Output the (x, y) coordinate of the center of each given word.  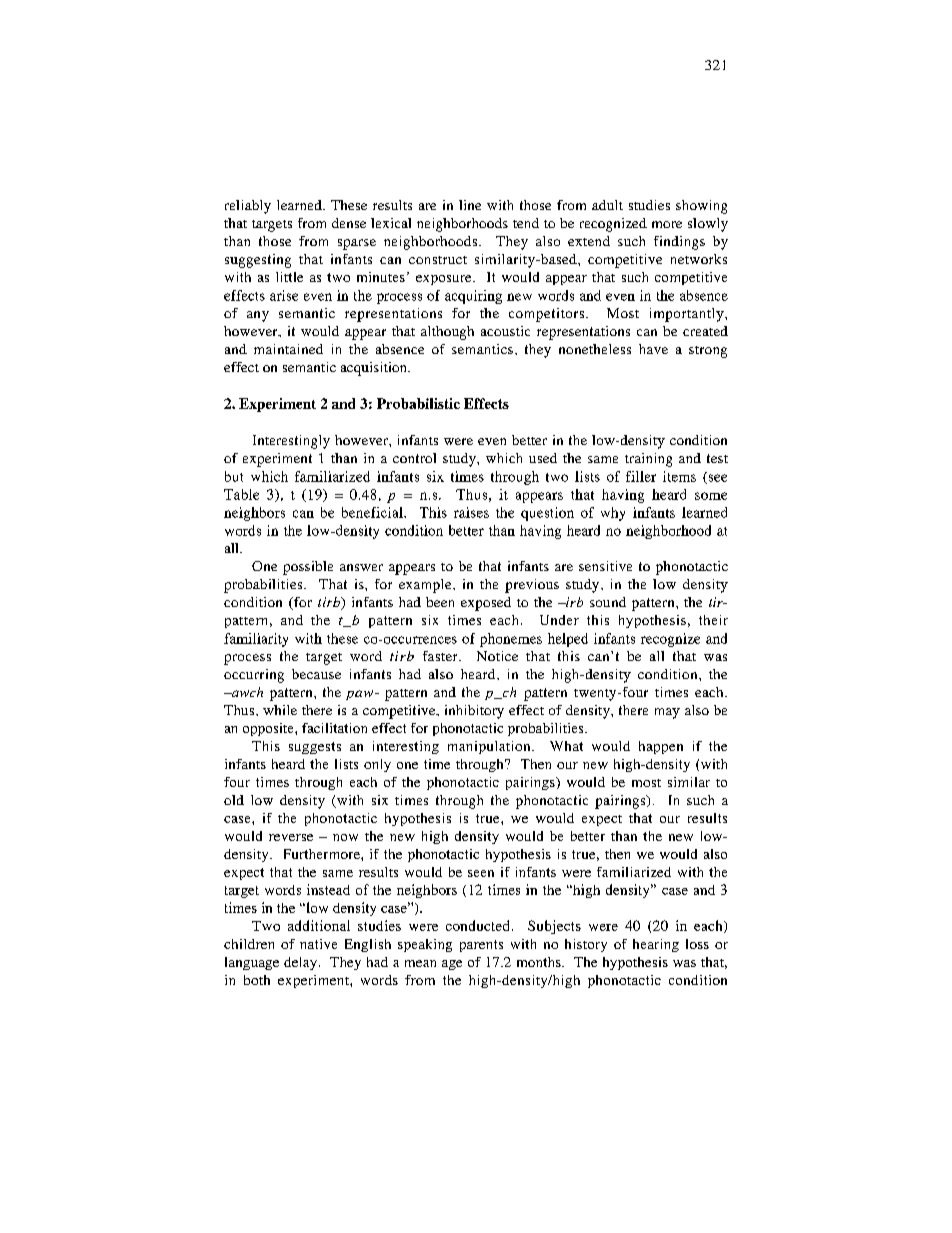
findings (679, 243)
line (470, 205)
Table (241, 494)
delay (300, 963)
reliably (248, 207)
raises (471, 512)
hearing (656, 945)
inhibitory (474, 712)
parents (481, 946)
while (280, 710)
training (648, 460)
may (667, 713)
